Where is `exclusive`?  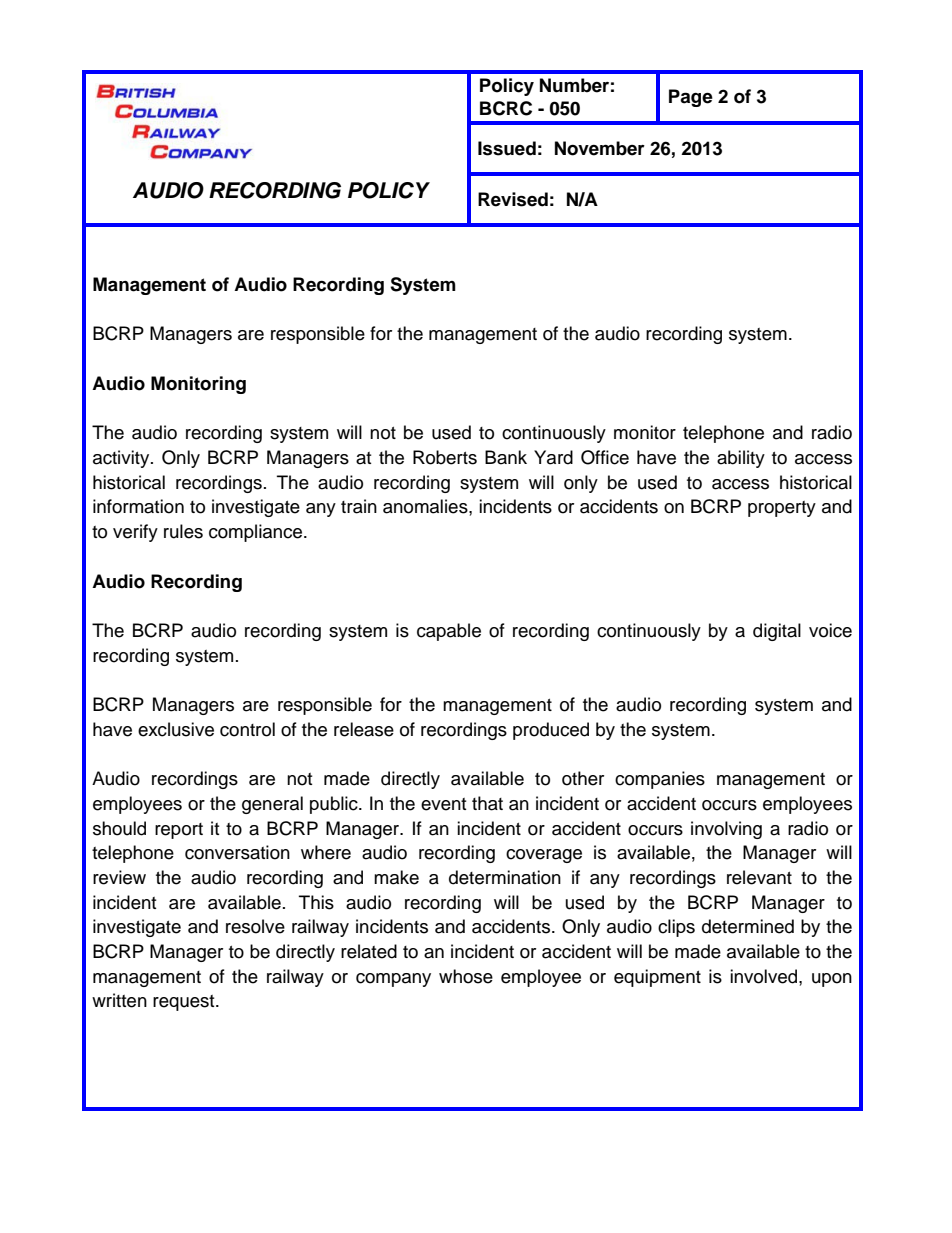 exclusive is located at coordinates (176, 729).
